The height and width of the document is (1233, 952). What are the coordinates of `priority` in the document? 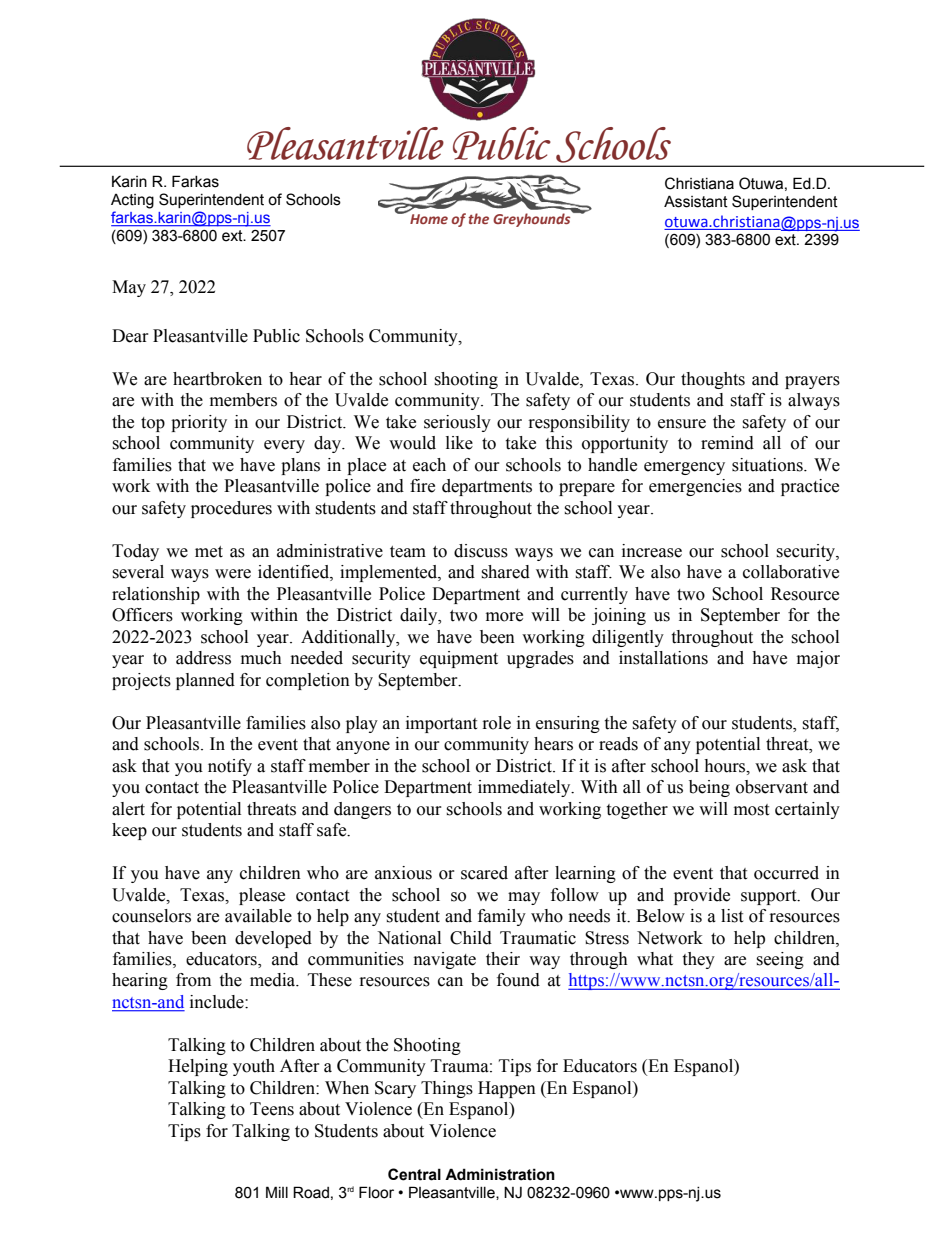 It's located at (199, 423).
